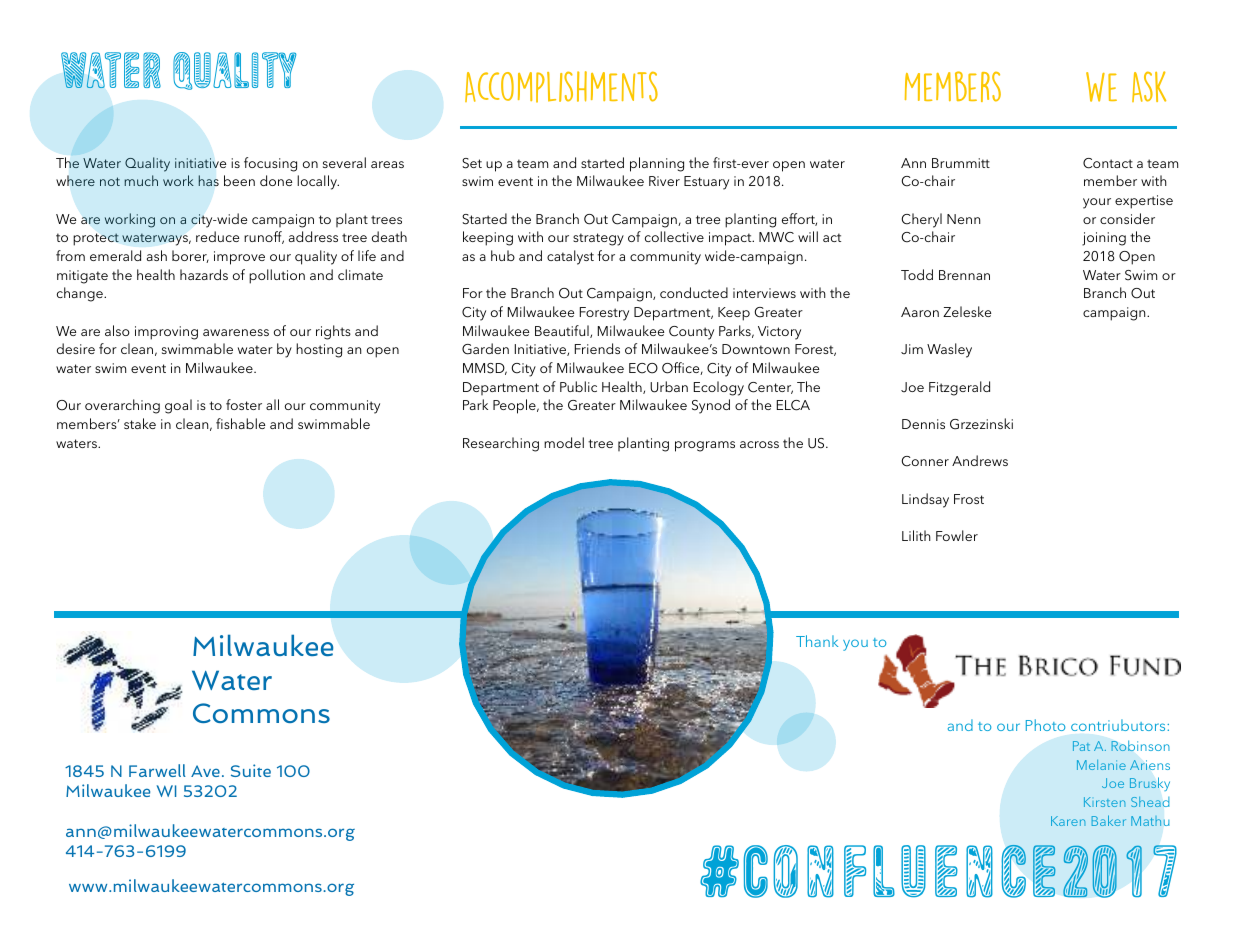 This screenshot has height=952, width=1233. Describe the element at coordinates (205, 771) in the screenshot. I see `Ave` at that location.
